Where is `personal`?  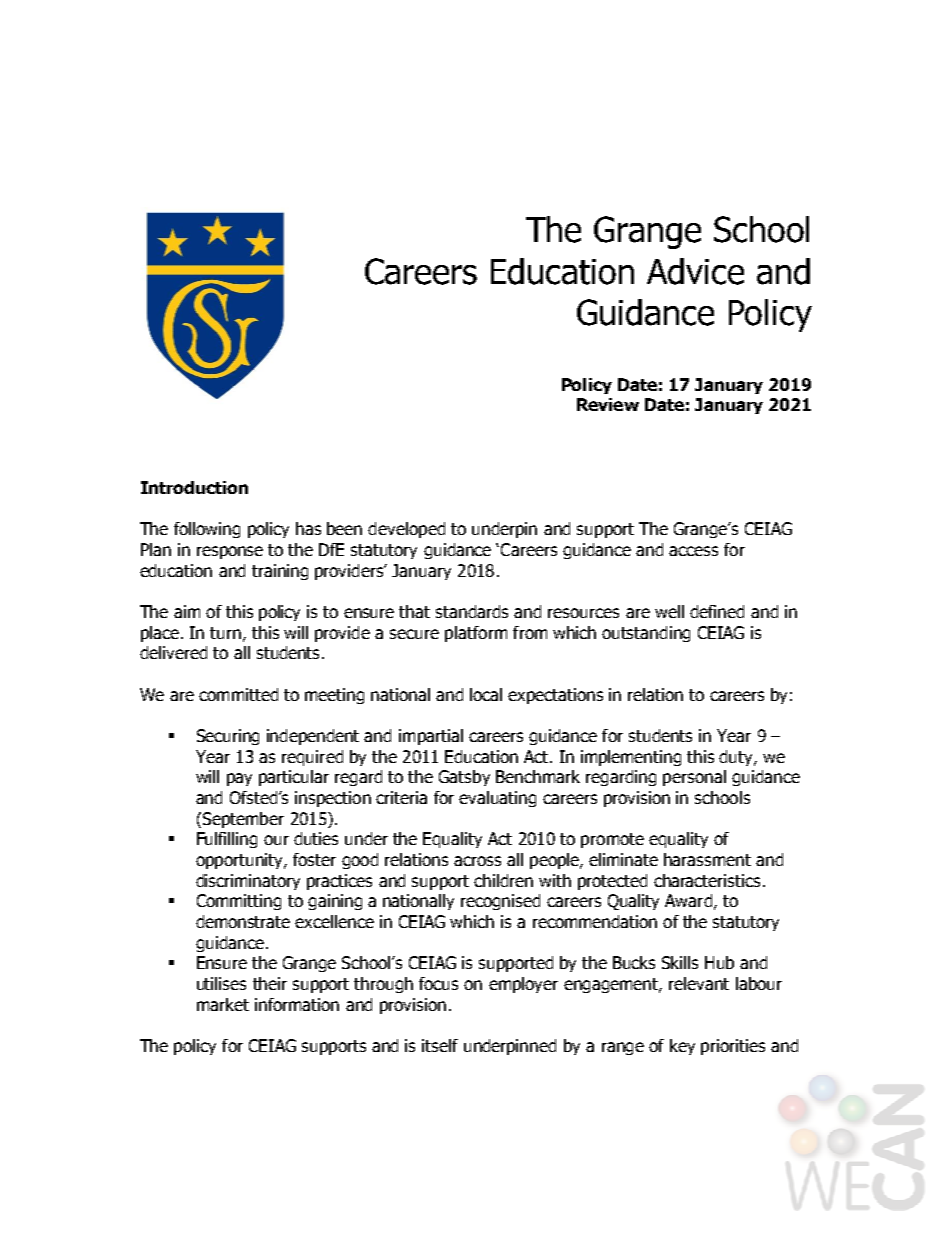
personal is located at coordinates (694, 778).
